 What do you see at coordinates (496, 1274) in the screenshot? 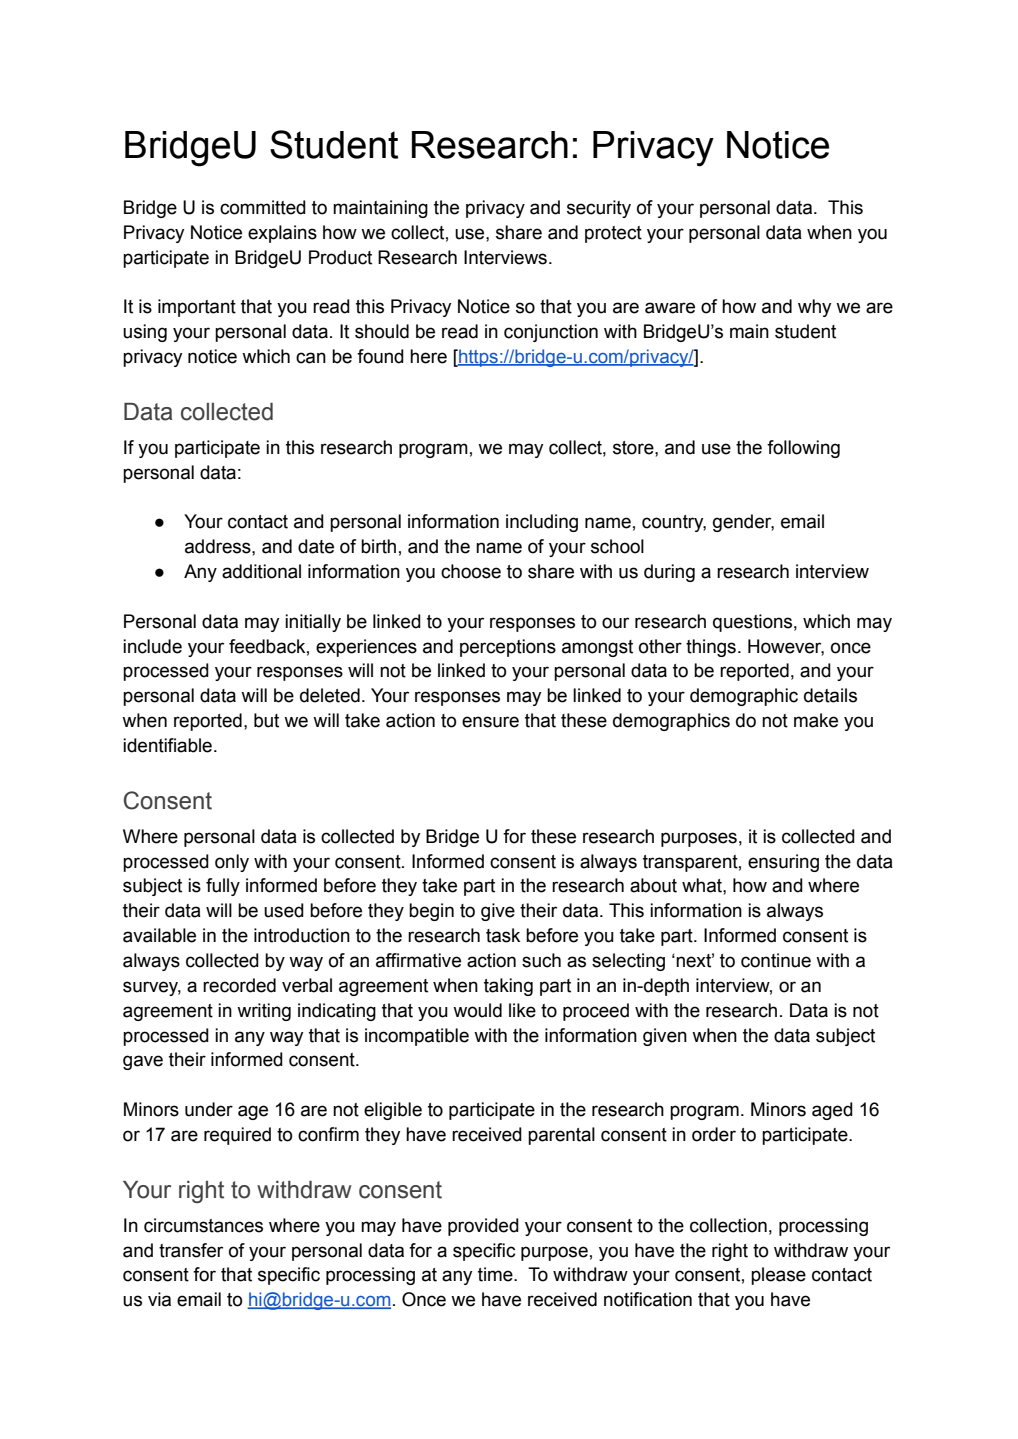
I see `time` at bounding box center [496, 1274].
